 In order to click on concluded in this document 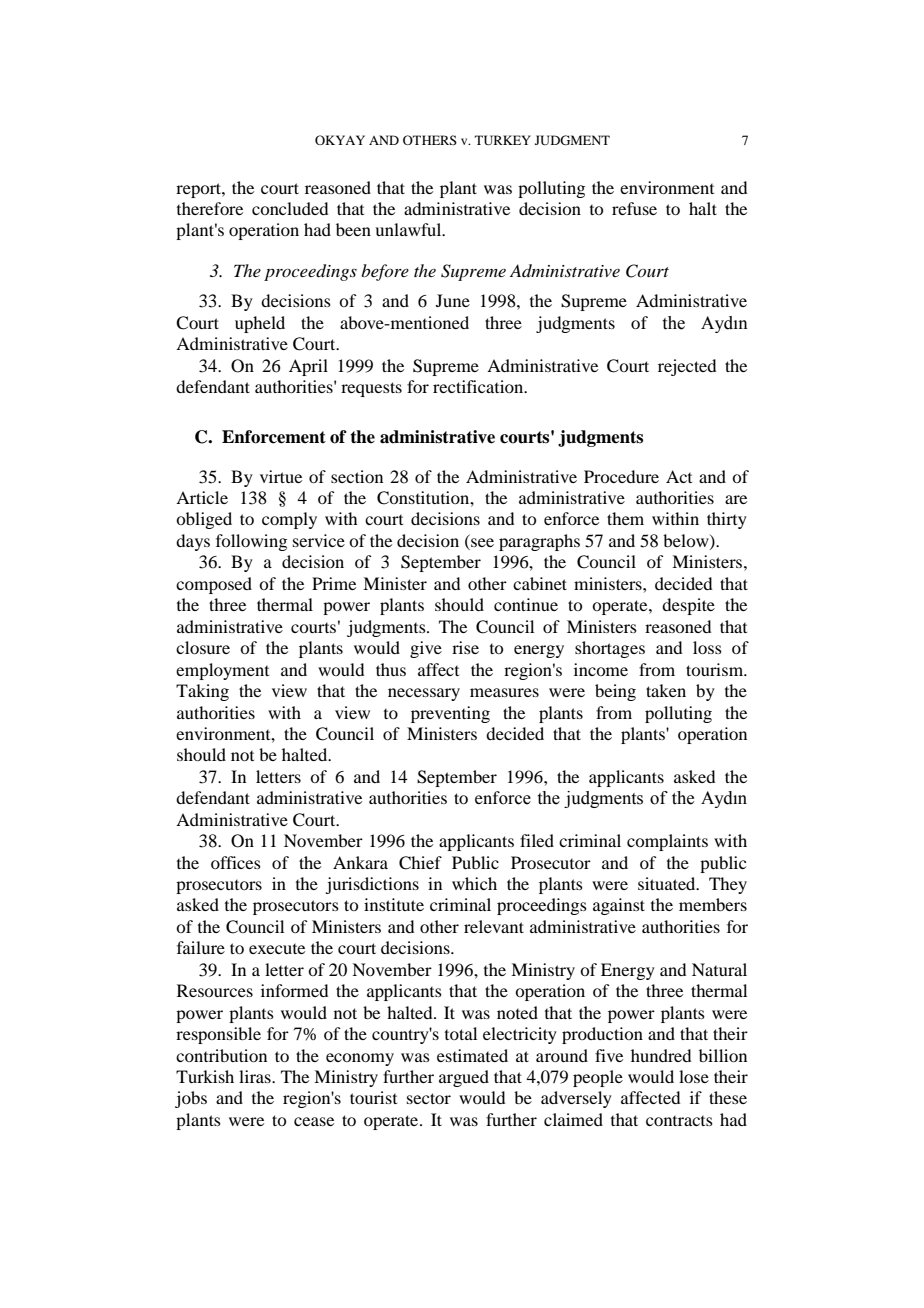, I will do `click(290, 208)`.
